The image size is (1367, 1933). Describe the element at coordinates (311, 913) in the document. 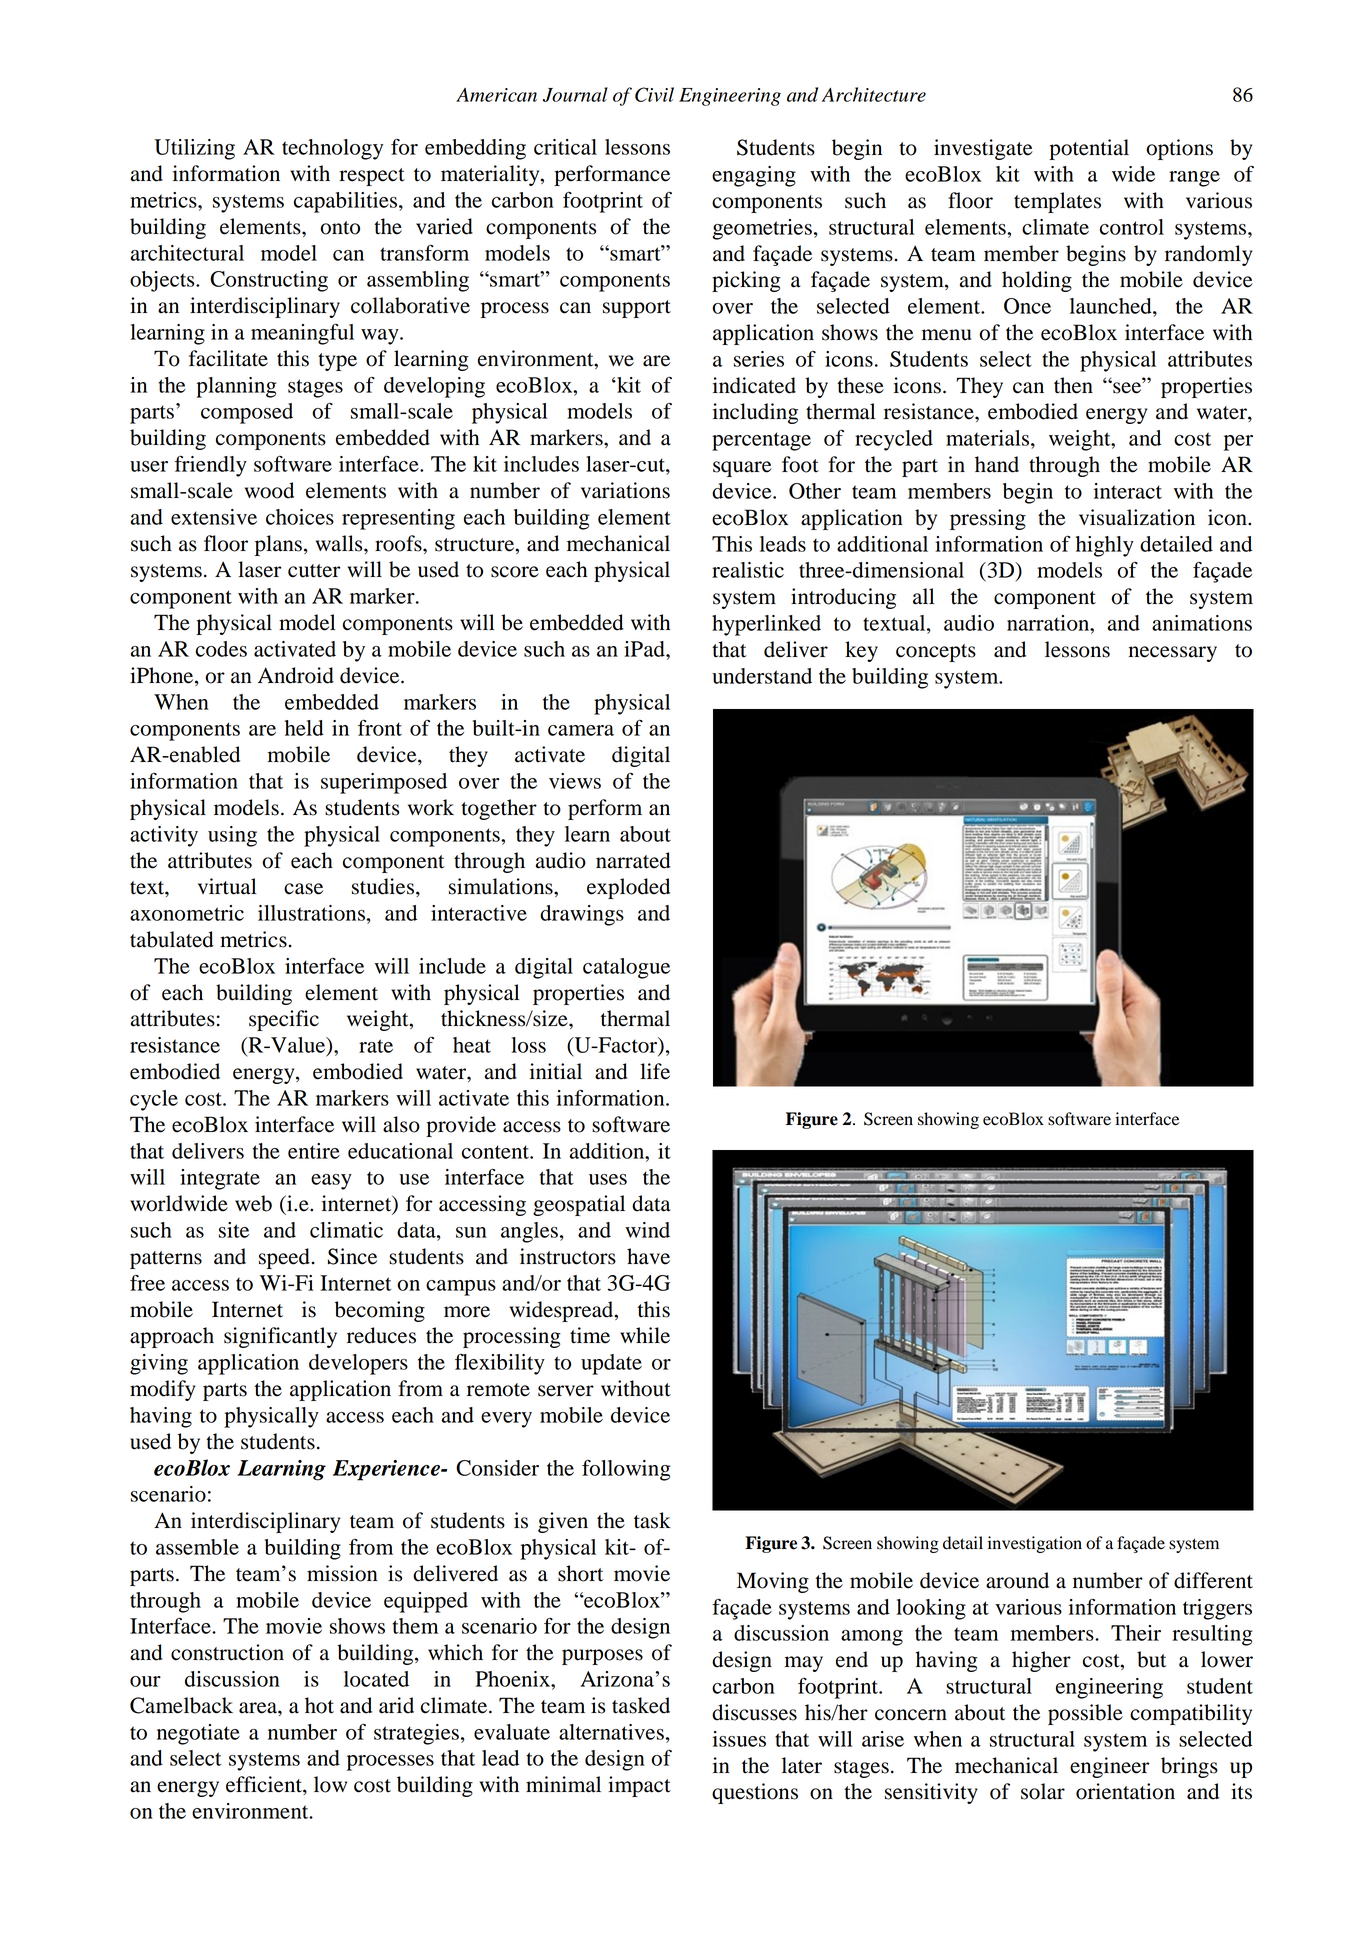

I see `illustrations` at that location.
